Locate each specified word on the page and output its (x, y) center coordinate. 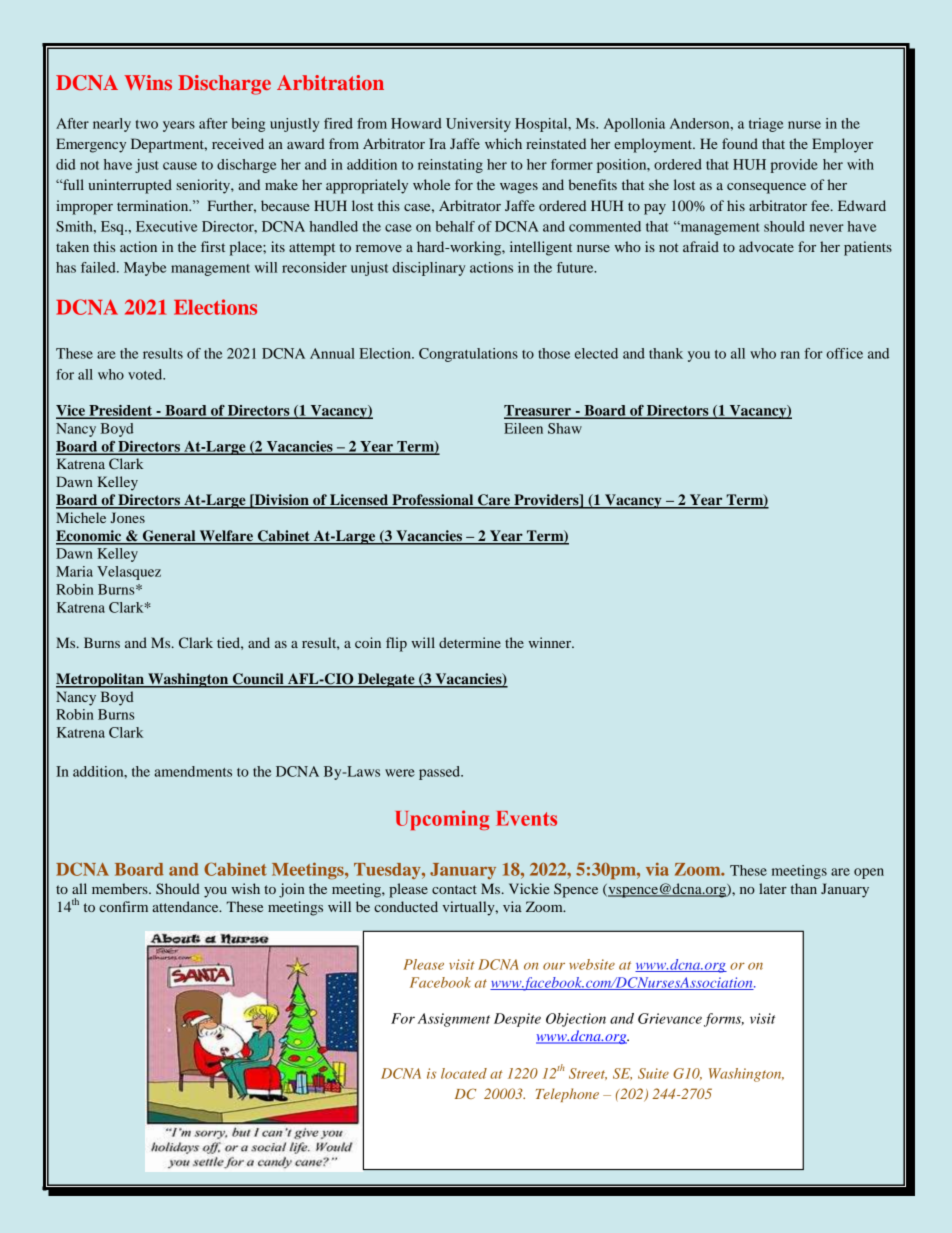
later (773, 888)
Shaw (565, 428)
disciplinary (428, 269)
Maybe (145, 269)
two (147, 124)
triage (766, 125)
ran (790, 355)
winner (551, 642)
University (478, 125)
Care (494, 501)
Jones (128, 517)
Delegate (386, 680)
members (121, 888)
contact (454, 889)
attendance (186, 906)
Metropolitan (101, 680)
